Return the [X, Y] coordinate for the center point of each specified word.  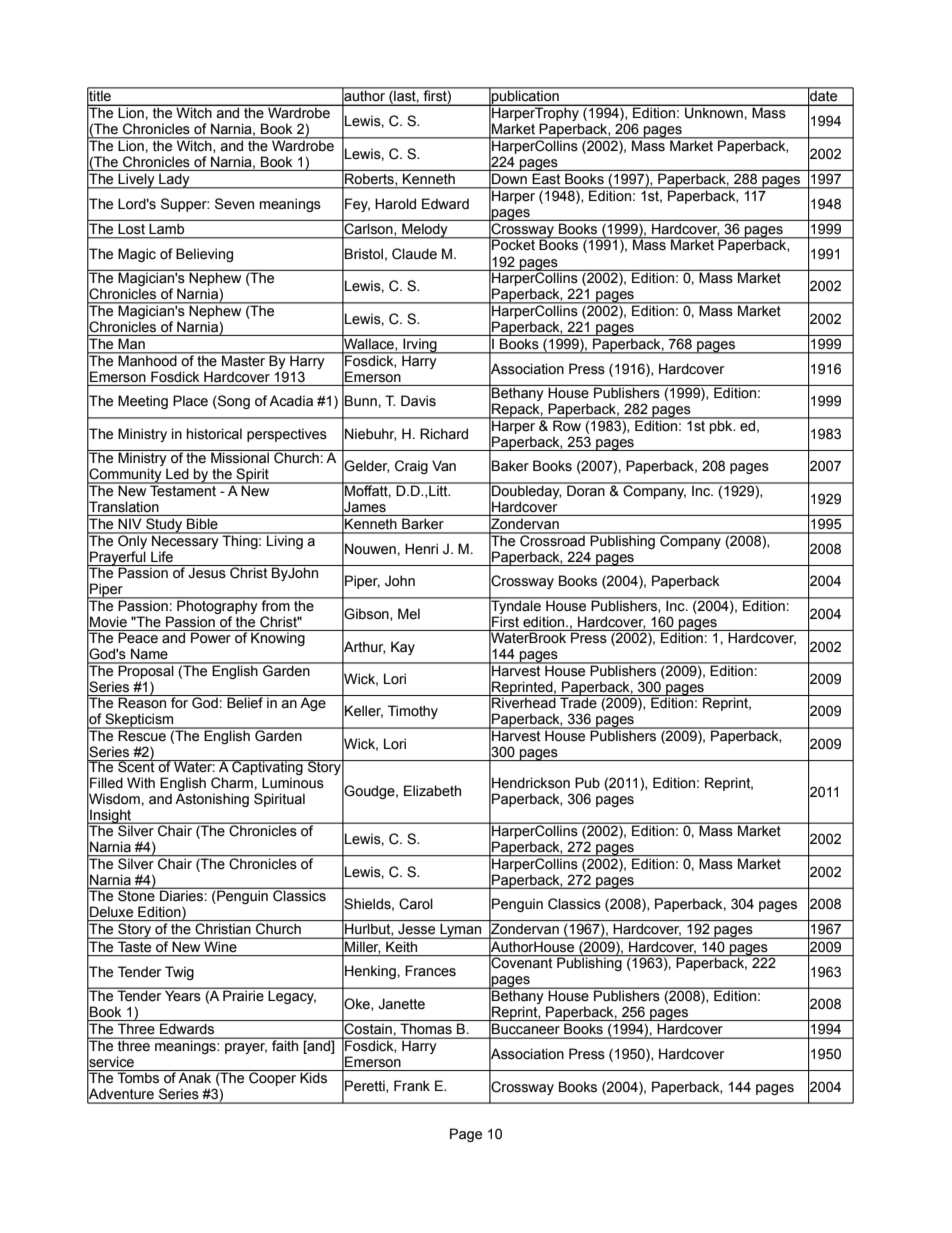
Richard [444, 434]
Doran [586, 490]
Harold [395, 203]
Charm [233, 783]
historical [214, 434]
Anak [194, 1077]
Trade [578, 702]
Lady [174, 181]
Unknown [714, 112]
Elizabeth [432, 791]
